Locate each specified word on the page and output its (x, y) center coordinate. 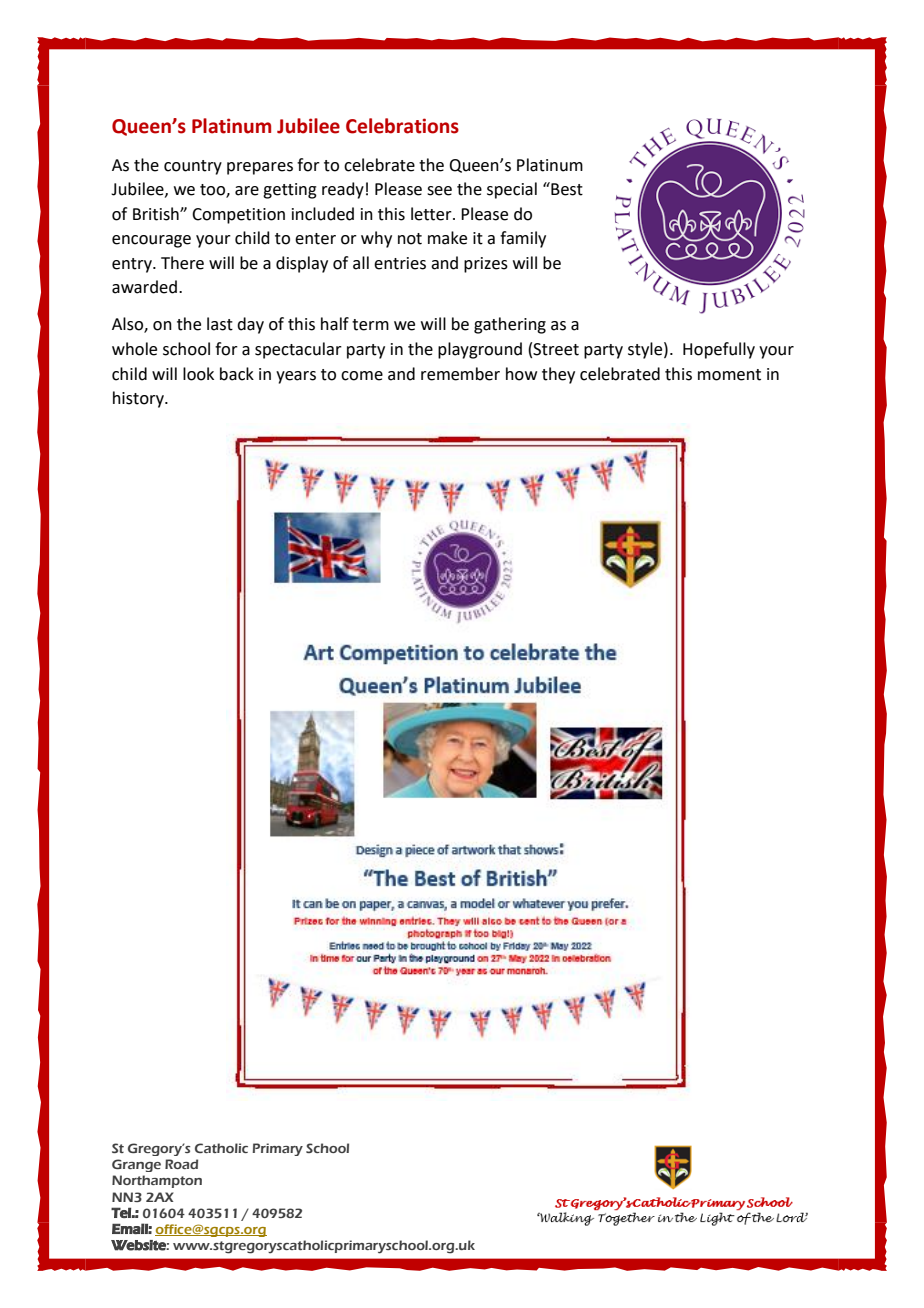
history (139, 399)
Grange (136, 1165)
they (558, 375)
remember (460, 374)
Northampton (157, 1181)
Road (181, 1164)
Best (566, 189)
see (439, 191)
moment (729, 375)
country (193, 167)
